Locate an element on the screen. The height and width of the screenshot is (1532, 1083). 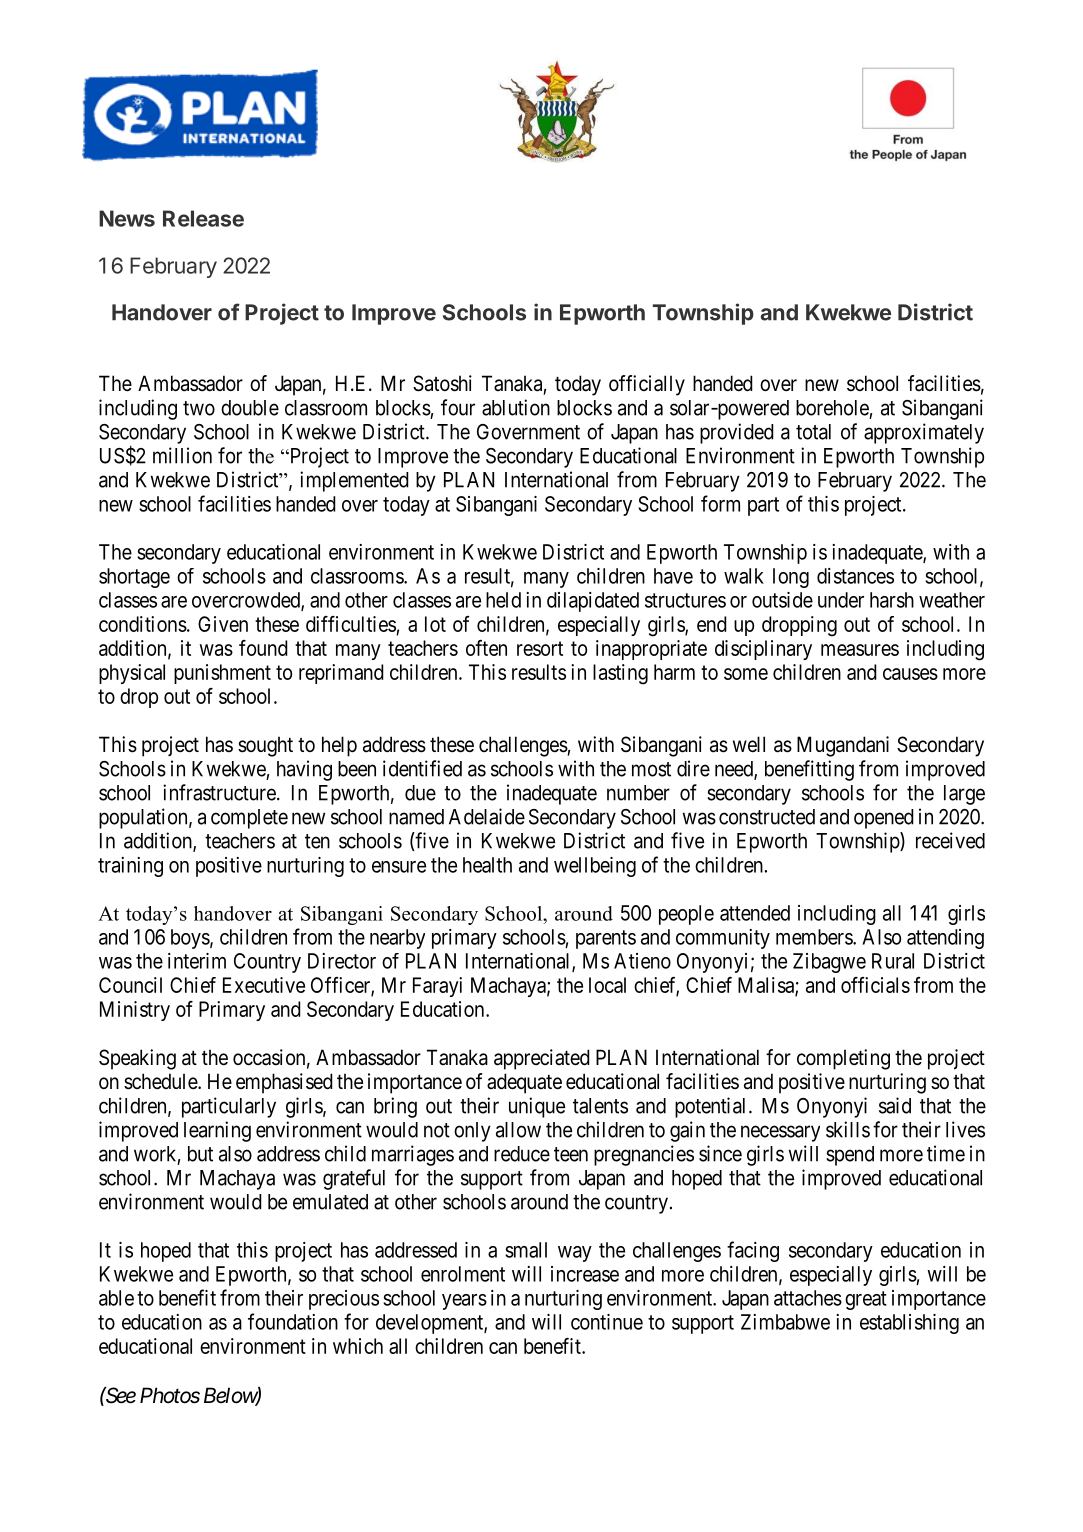
million is located at coordinates (182, 455).
